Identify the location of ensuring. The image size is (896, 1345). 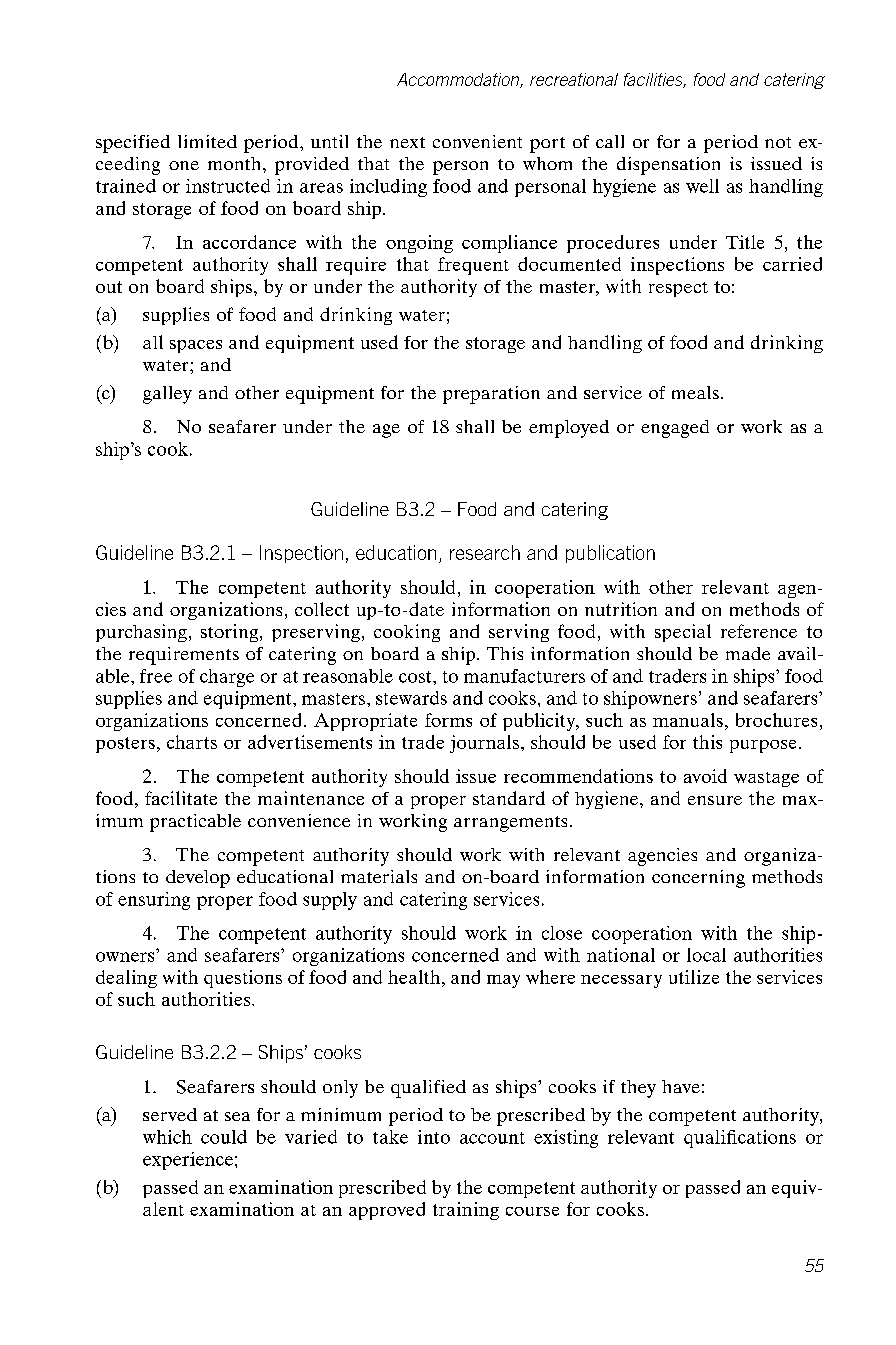
(154, 901).
